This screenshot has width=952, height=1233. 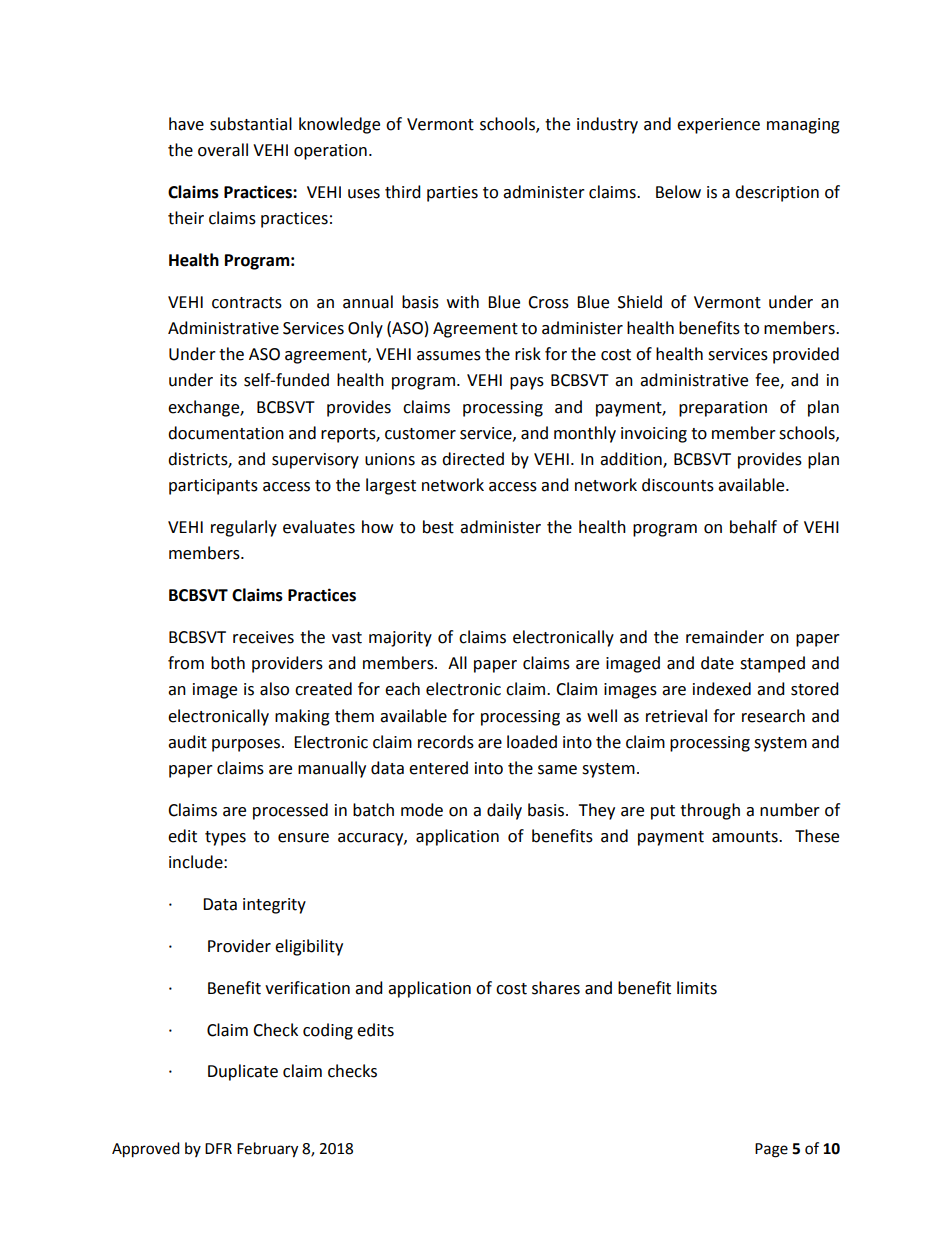 What do you see at coordinates (725, 637) in the screenshot?
I see `remainder` at bounding box center [725, 637].
